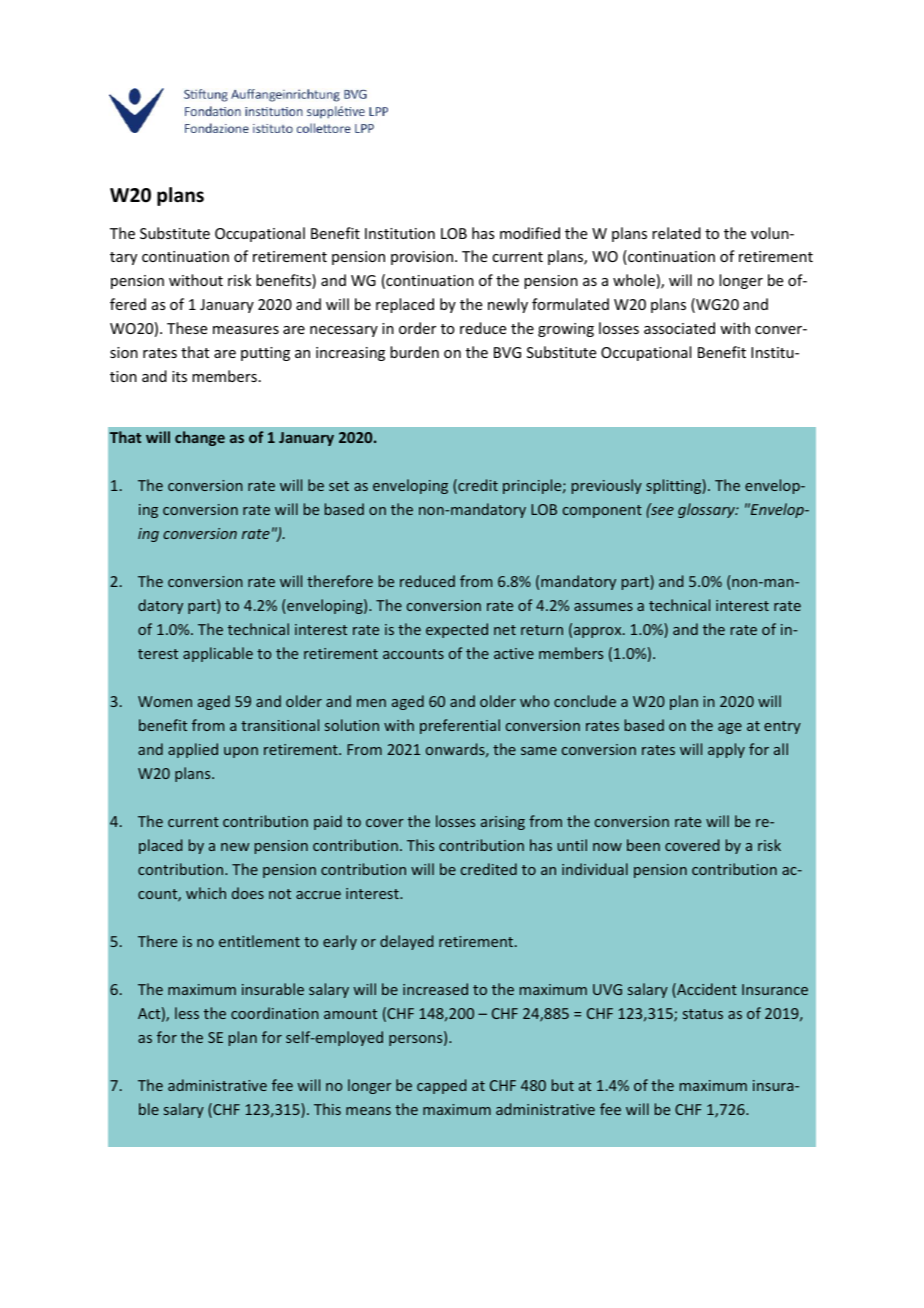 The height and width of the document is (1308, 924). Describe the element at coordinates (530, 233) in the document. I see `modified` at that location.
